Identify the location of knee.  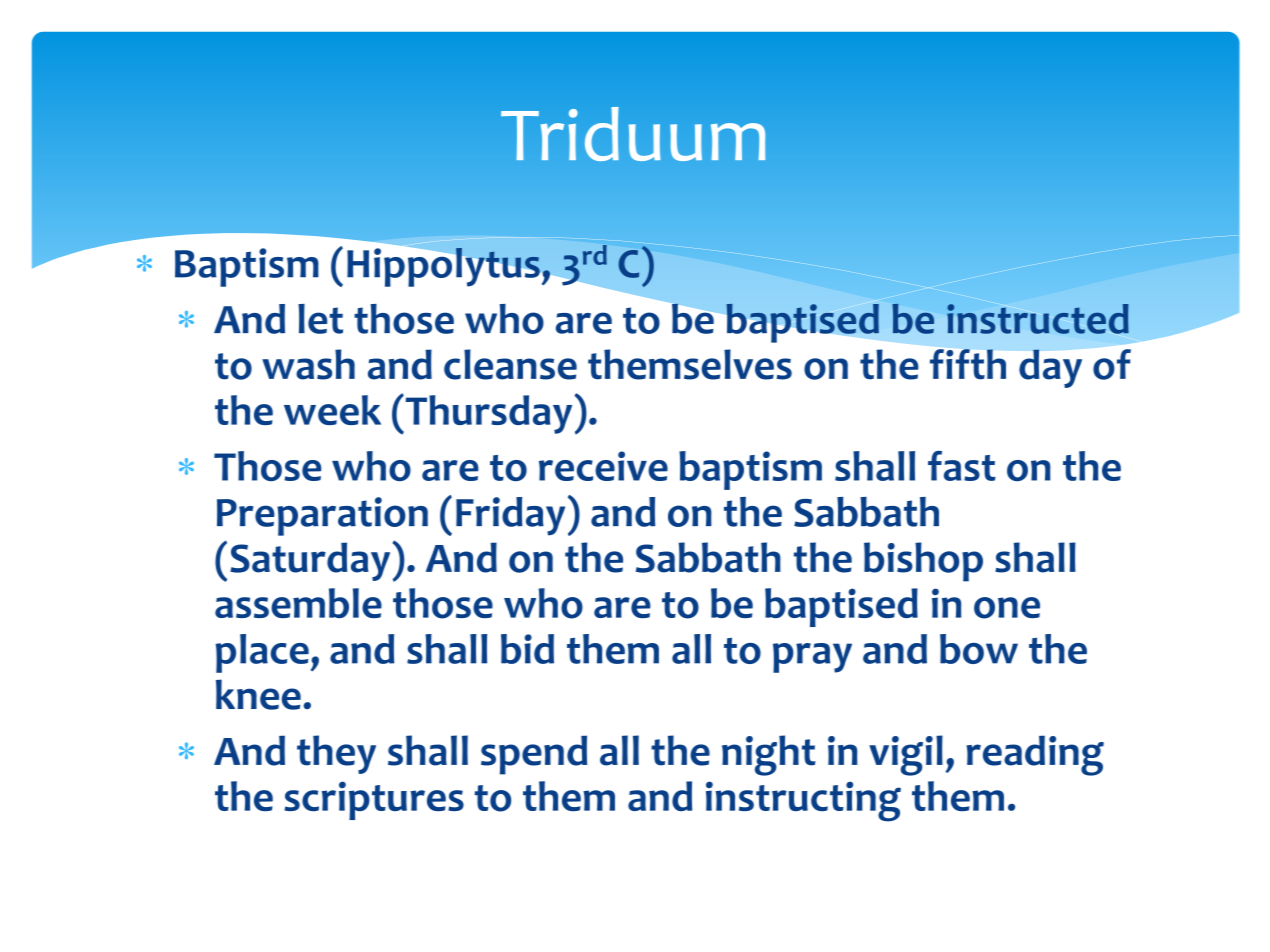
(258, 694).
